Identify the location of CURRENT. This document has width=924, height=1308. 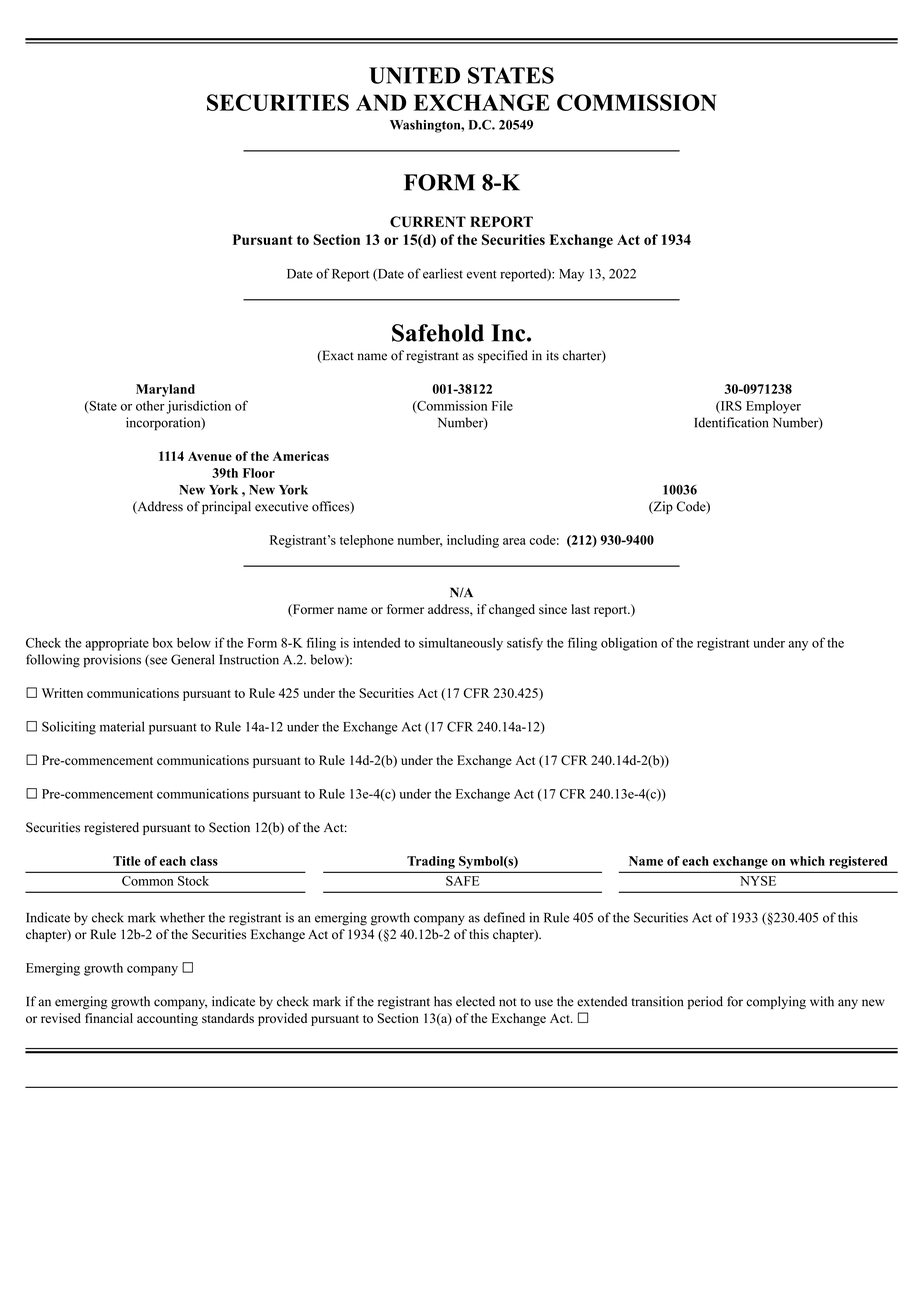
(428, 222).
